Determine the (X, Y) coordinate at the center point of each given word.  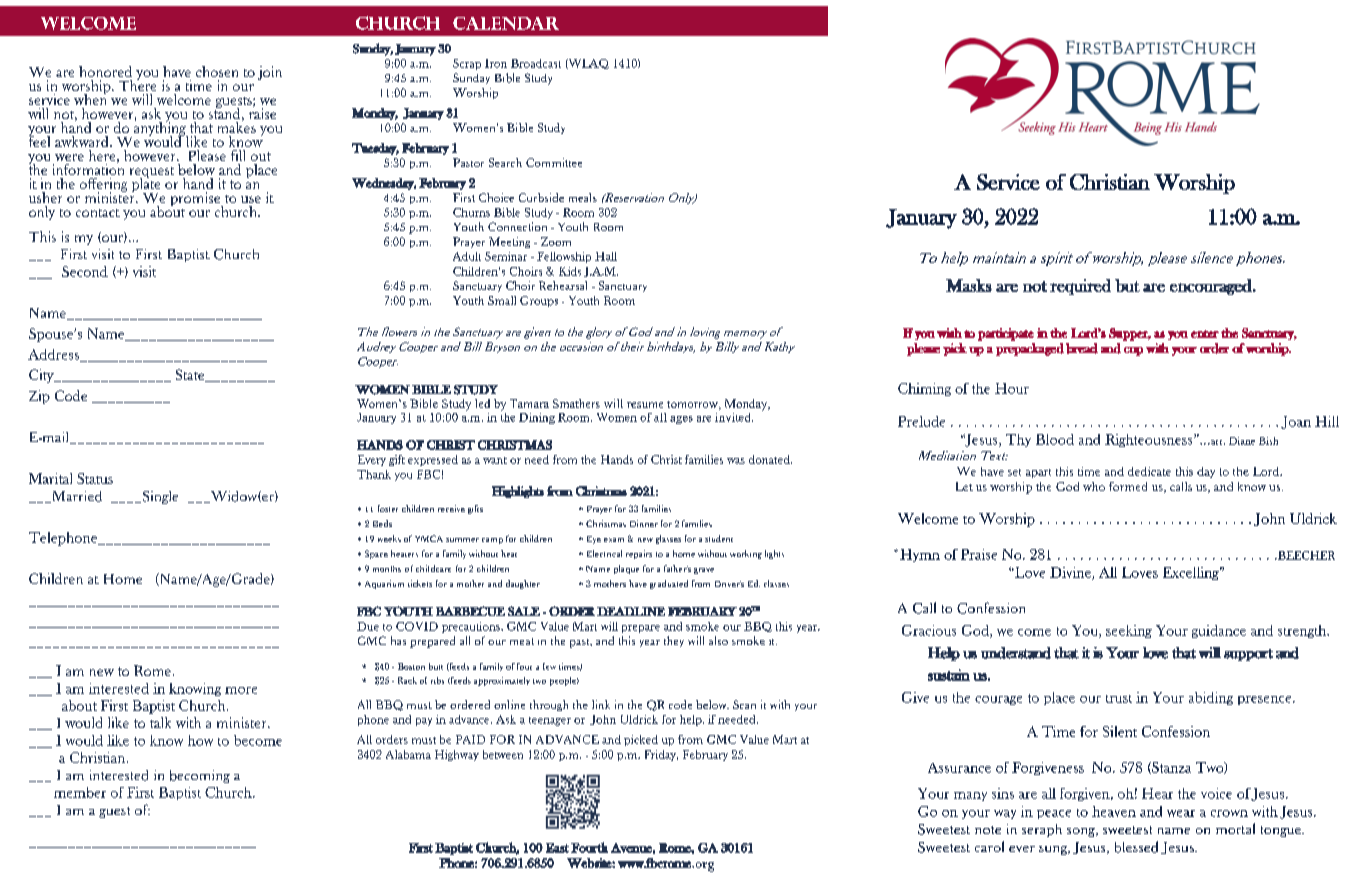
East (557, 848)
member (80, 792)
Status (95, 478)
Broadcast (536, 63)
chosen (217, 71)
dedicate (1149, 471)
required (1080, 287)
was (736, 461)
